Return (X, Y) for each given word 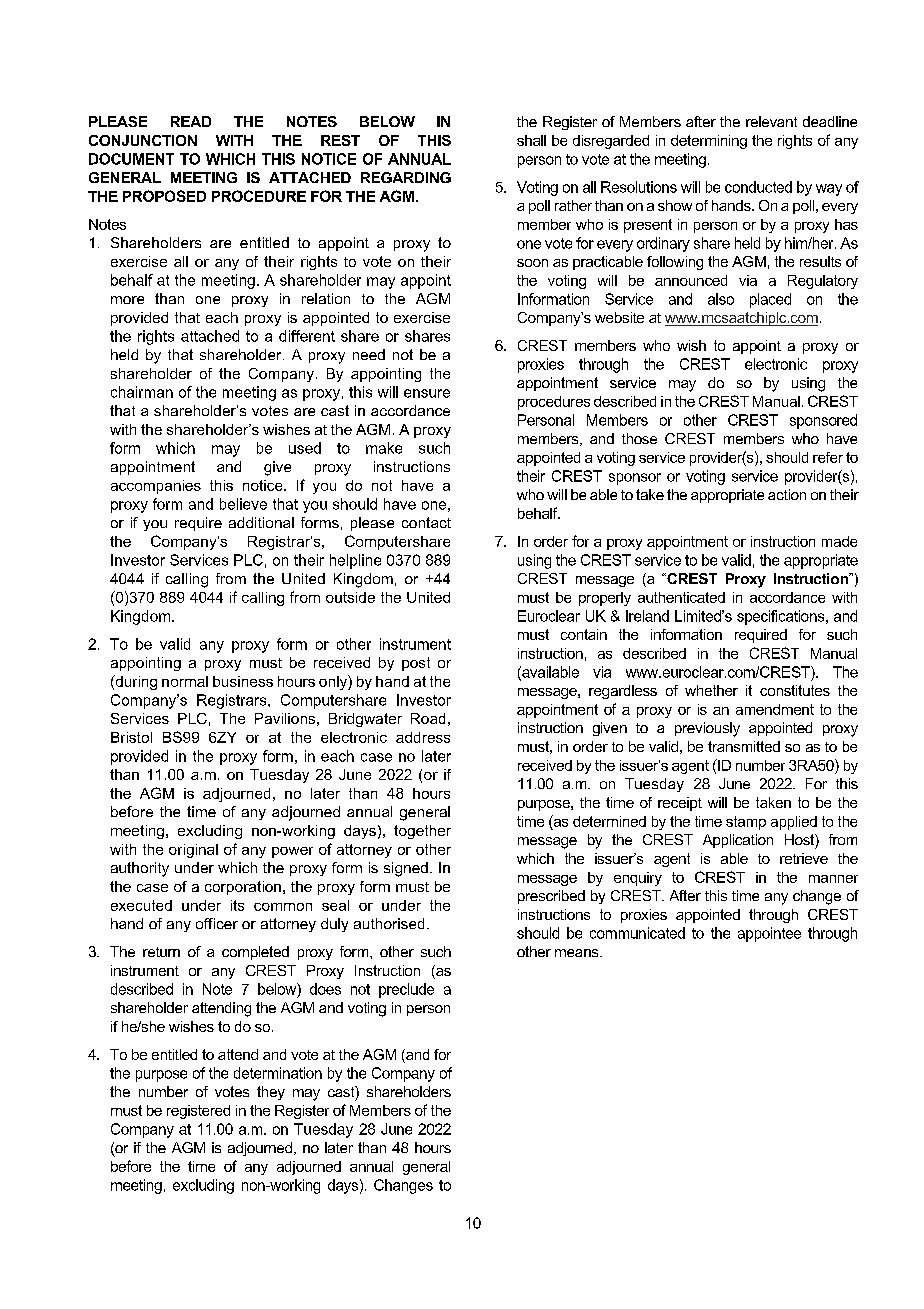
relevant (771, 121)
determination (278, 1073)
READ (191, 121)
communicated (637, 933)
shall (531, 140)
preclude (406, 990)
